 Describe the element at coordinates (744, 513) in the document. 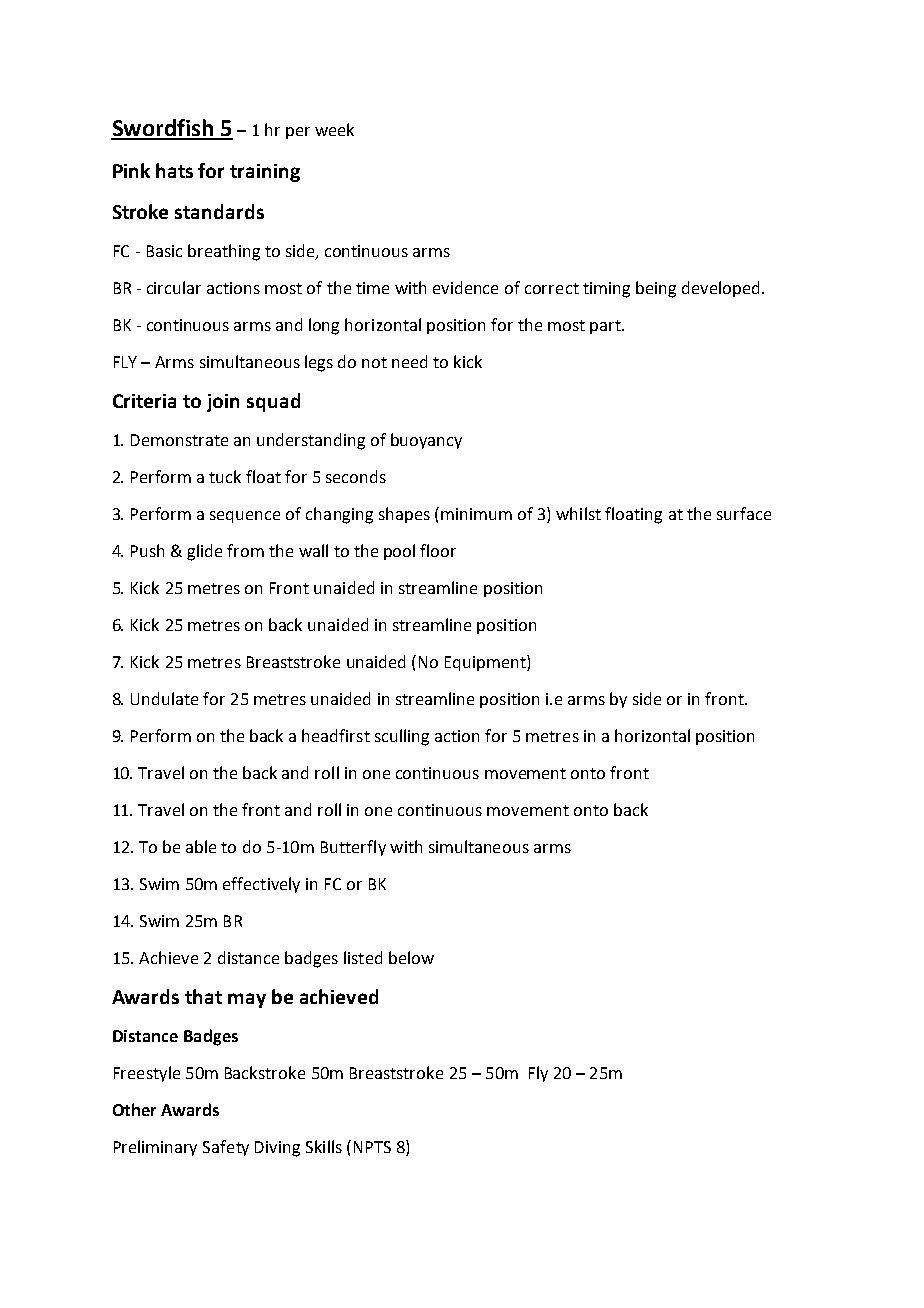

I see `surface` at that location.
